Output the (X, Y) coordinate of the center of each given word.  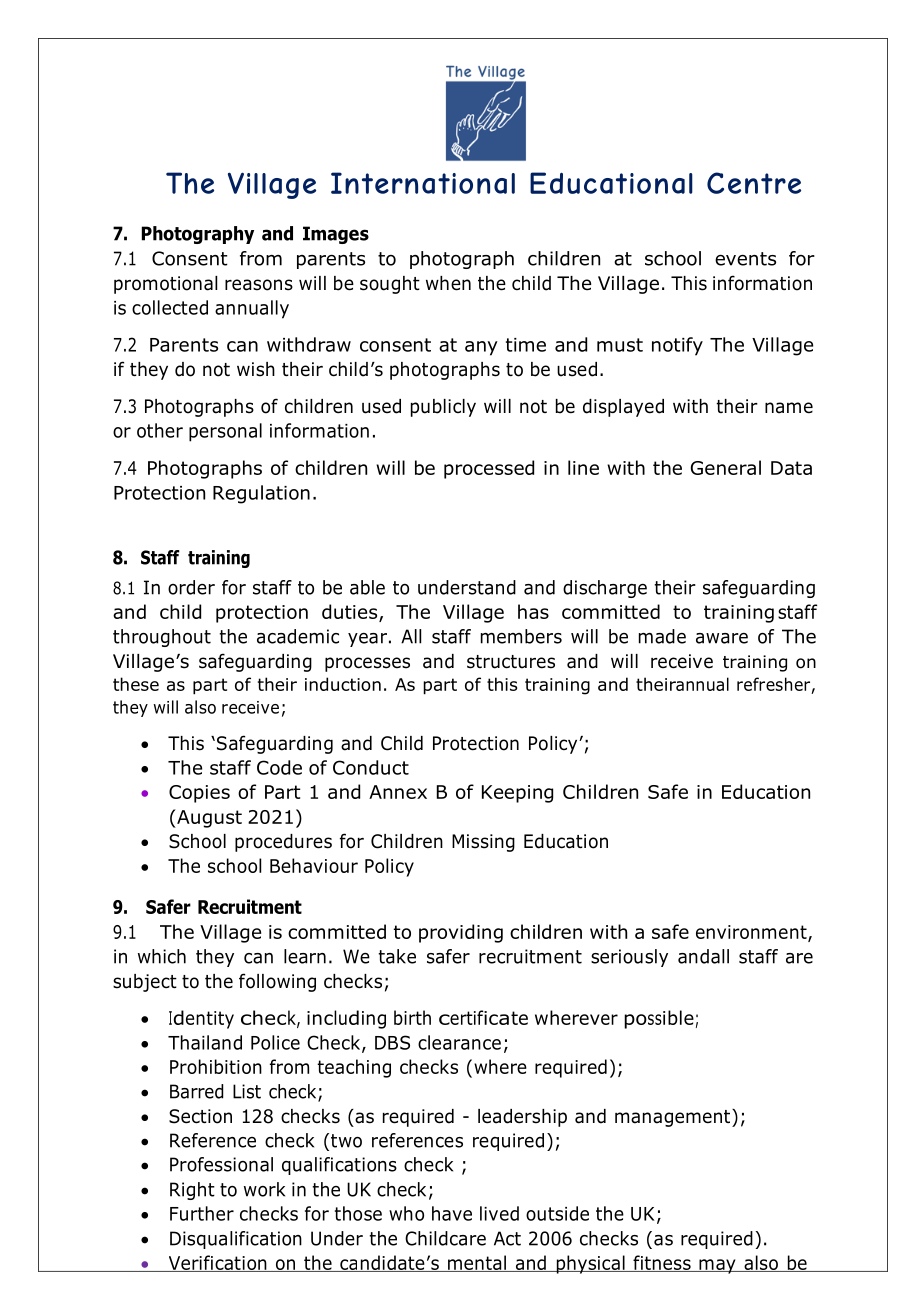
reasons (259, 285)
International (423, 183)
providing (461, 933)
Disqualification (236, 1240)
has (533, 611)
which (162, 956)
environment (752, 933)
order (191, 587)
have (452, 1213)
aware (722, 638)
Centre (754, 183)
